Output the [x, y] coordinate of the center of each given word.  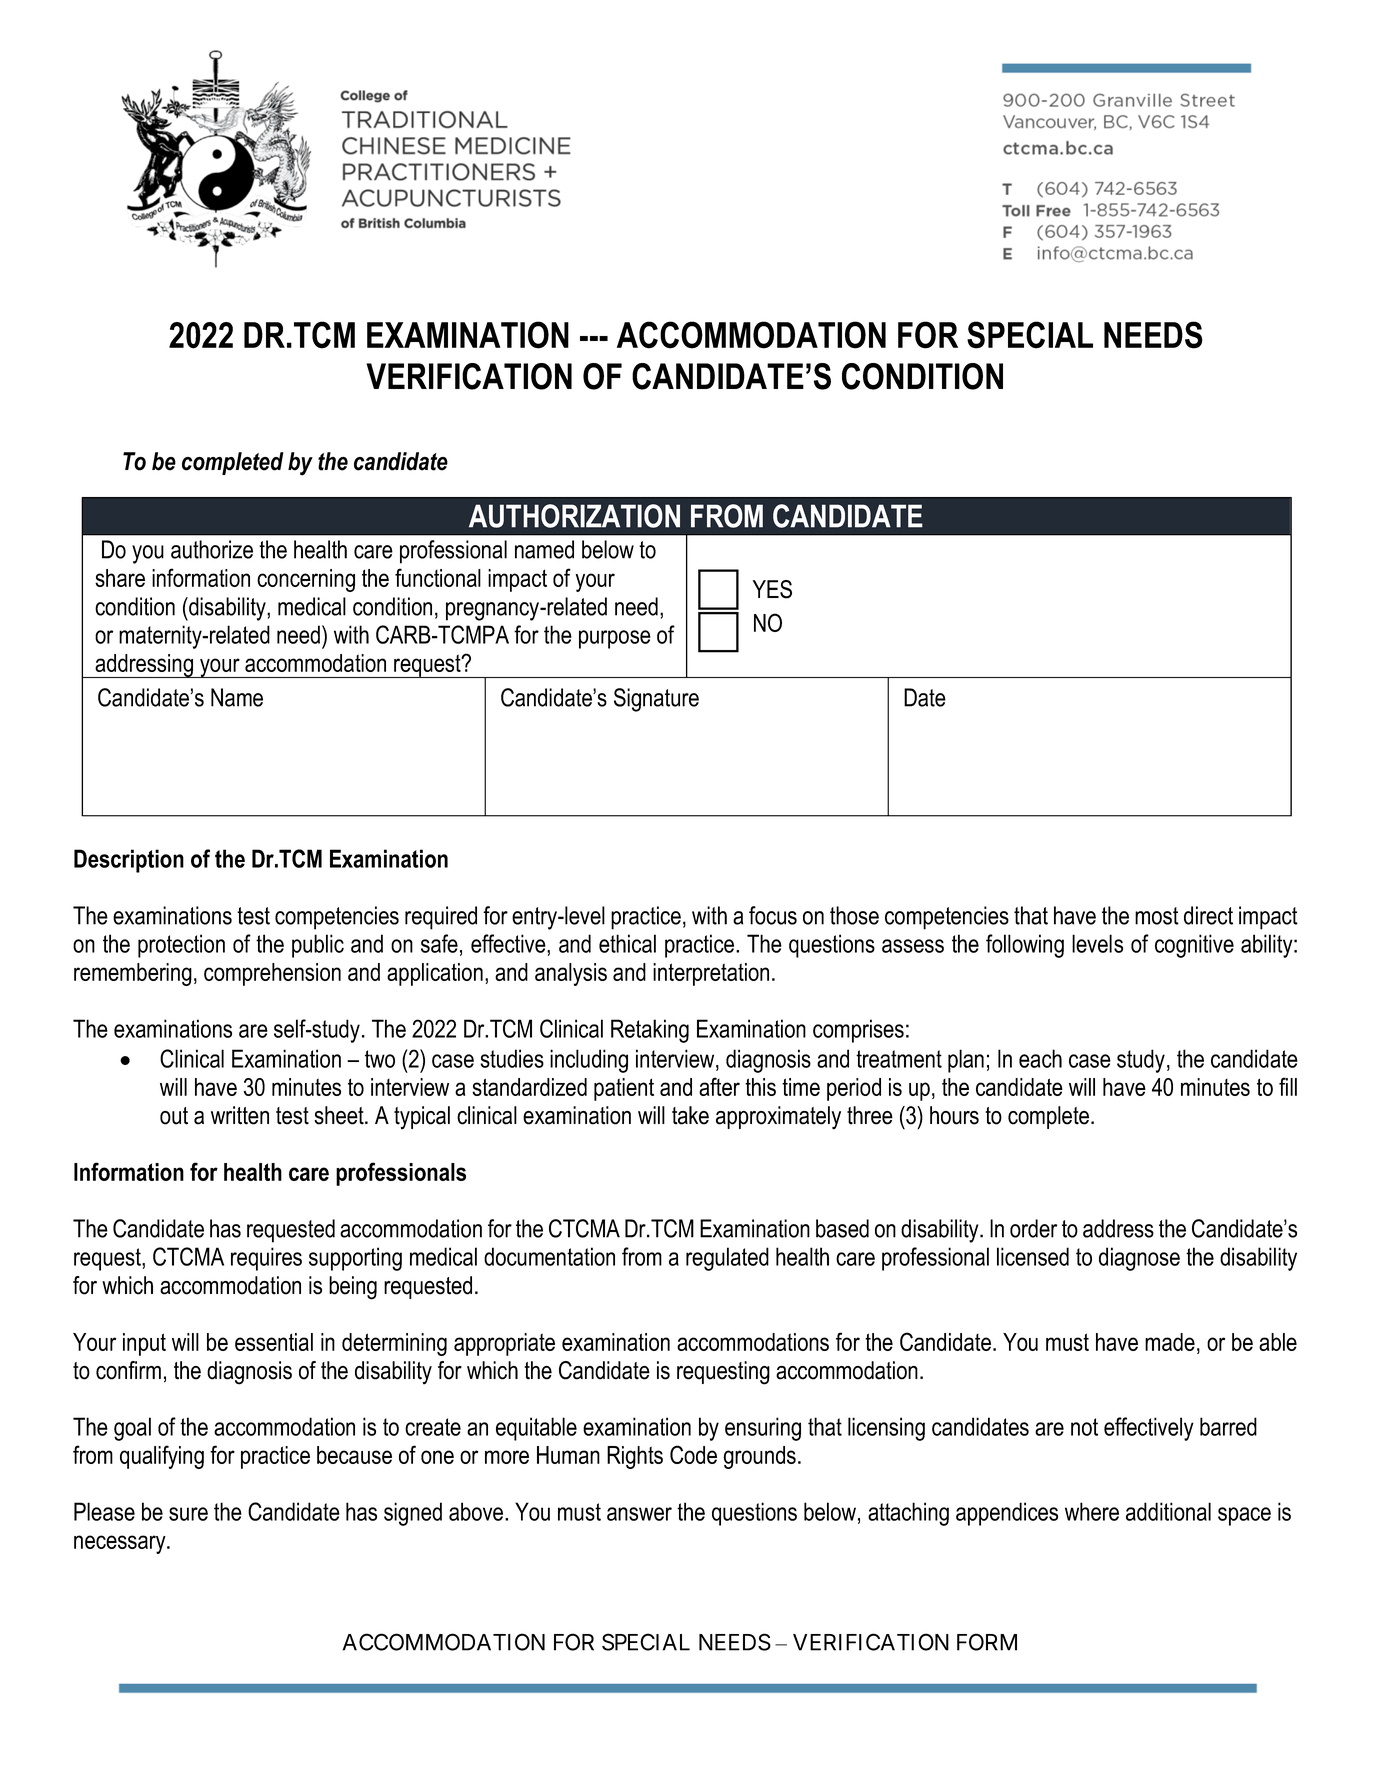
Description [129, 861]
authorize [212, 549]
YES [772, 589]
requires [266, 1259]
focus [773, 915]
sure [188, 1514]
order [1033, 1228]
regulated [727, 1259]
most [1157, 916]
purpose [615, 639]
